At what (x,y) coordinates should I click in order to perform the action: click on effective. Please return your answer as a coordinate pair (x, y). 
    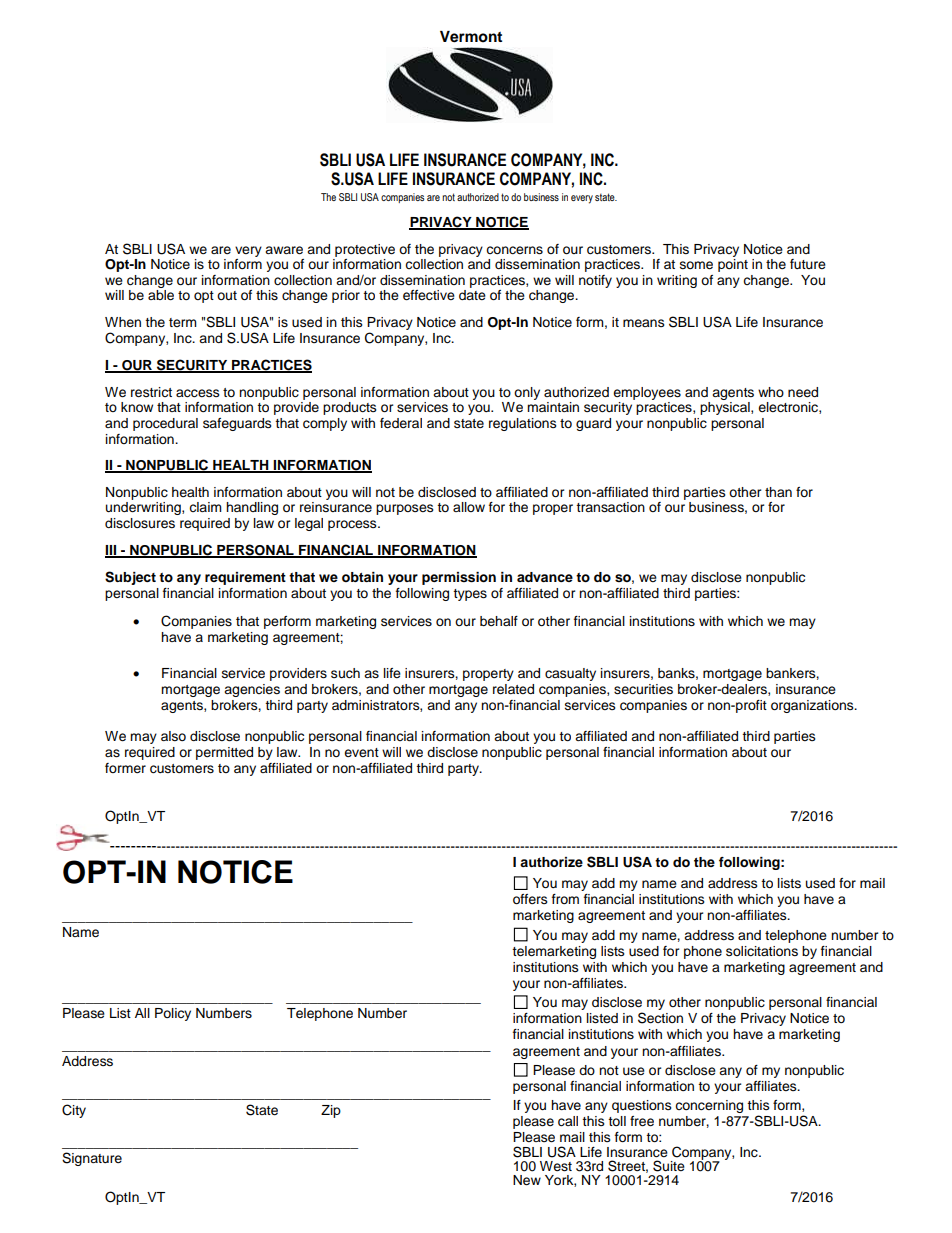
    Looking at the image, I should click on (429, 295).
